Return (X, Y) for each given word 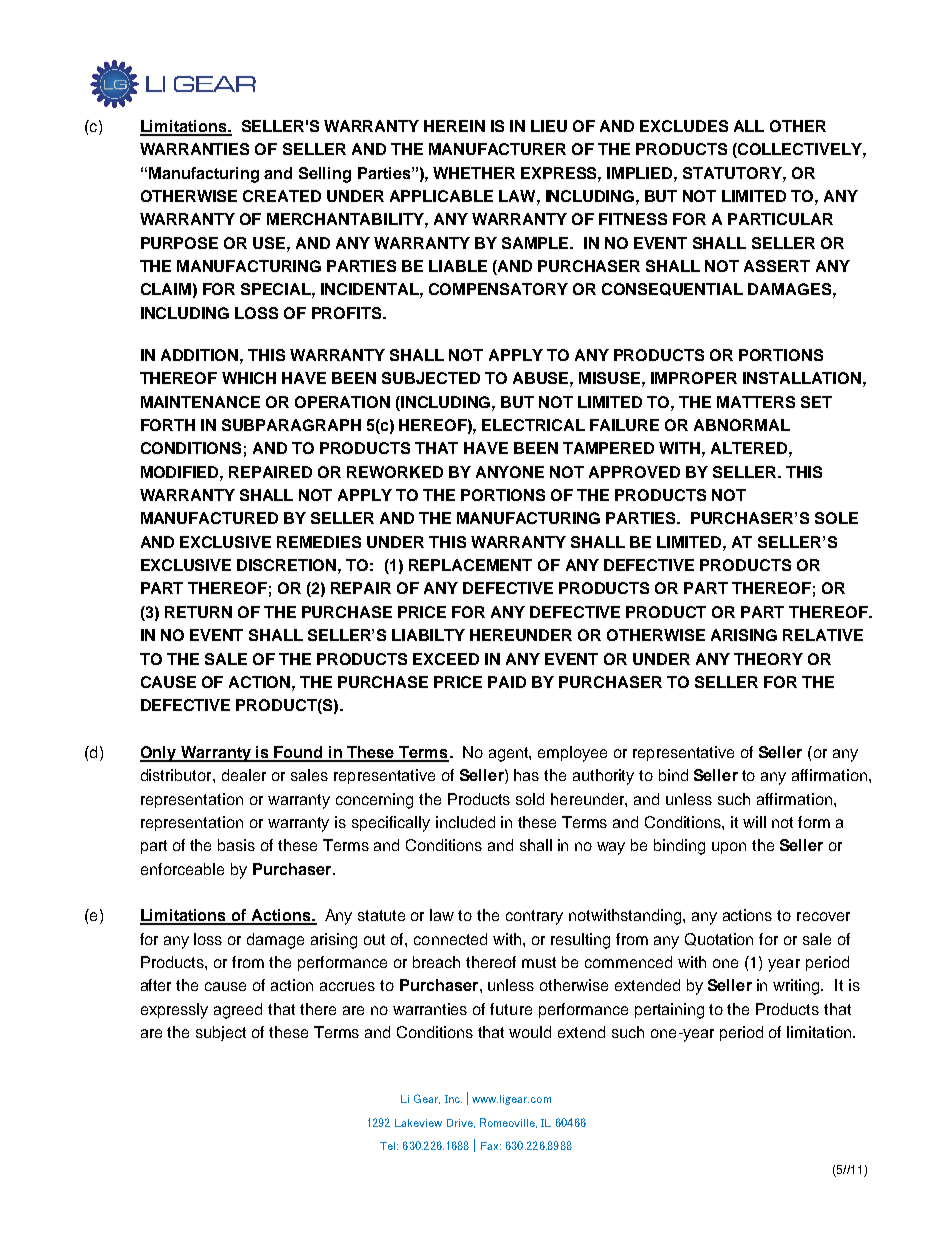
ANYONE (510, 472)
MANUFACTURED (209, 518)
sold (530, 799)
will (754, 822)
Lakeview (418, 1123)
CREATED (282, 196)
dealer (244, 775)
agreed (238, 1011)
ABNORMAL (742, 425)
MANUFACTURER (497, 149)
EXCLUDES (684, 126)
